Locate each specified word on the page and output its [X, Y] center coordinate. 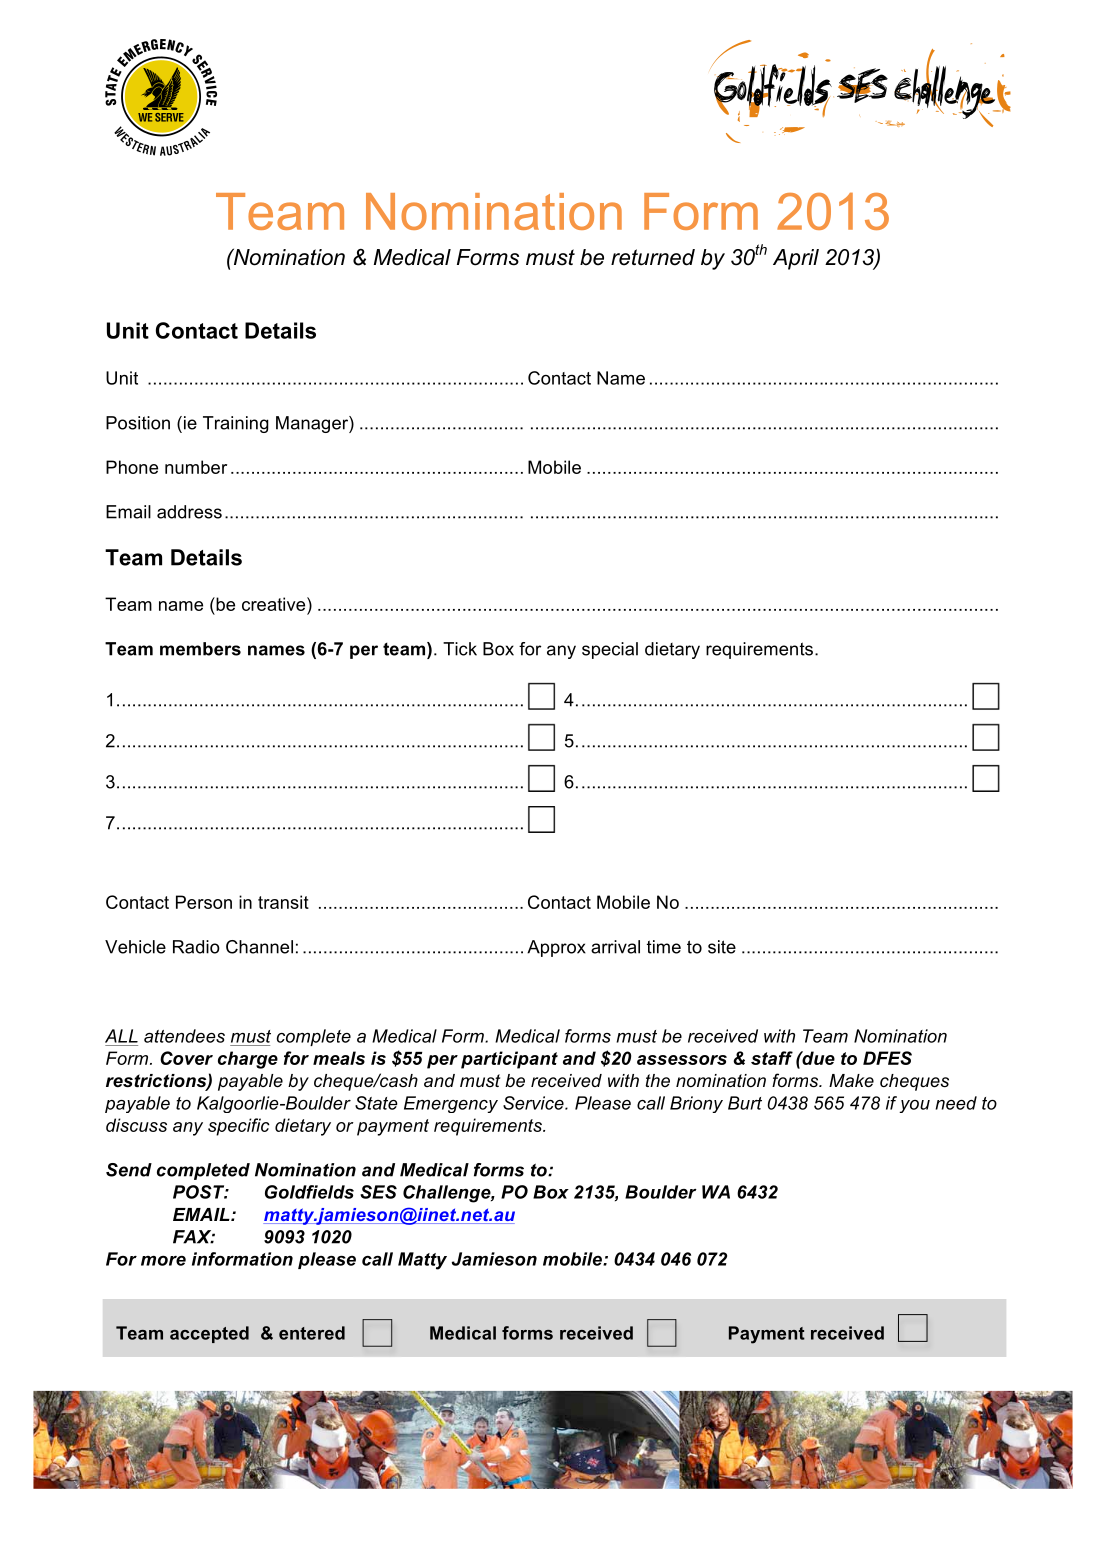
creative [275, 604]
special [610, 650]
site [722, 947]
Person [204, 902]
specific [239, 1127]
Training [236, 424]
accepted [209, 1334]
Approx [556, 948]
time [664, 947]
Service [534, 1103]
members [200, 649]
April [796, 259]
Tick [460, 649]
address [189, 512]
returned [653, 257]
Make [851, 1081]
